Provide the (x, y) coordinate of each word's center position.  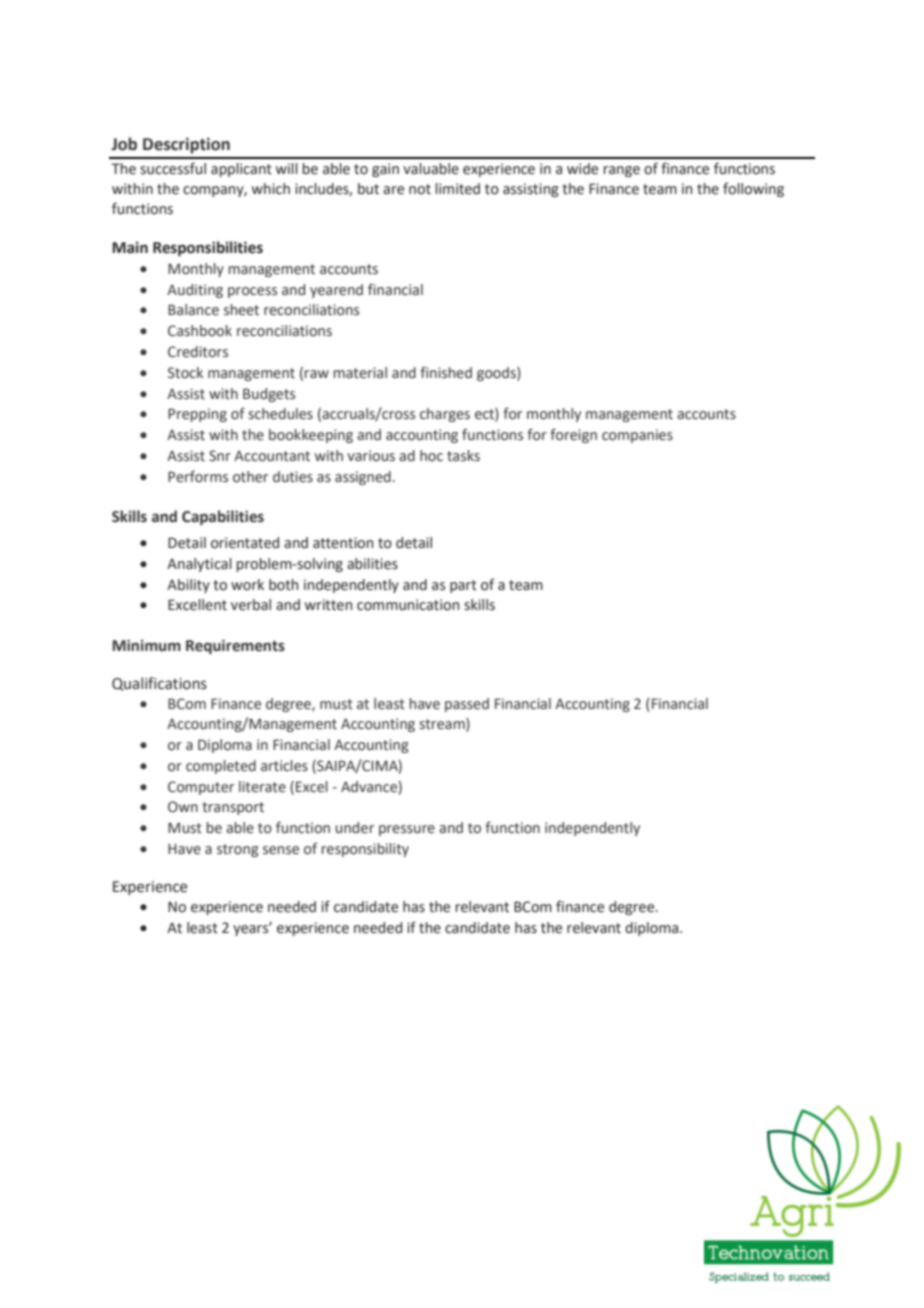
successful (173, 168)
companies (637, 436)
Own (183, 807)
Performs (198, 476)
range (621, 171)
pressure (407, 830)
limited (457, 189)
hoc (431, 455)
